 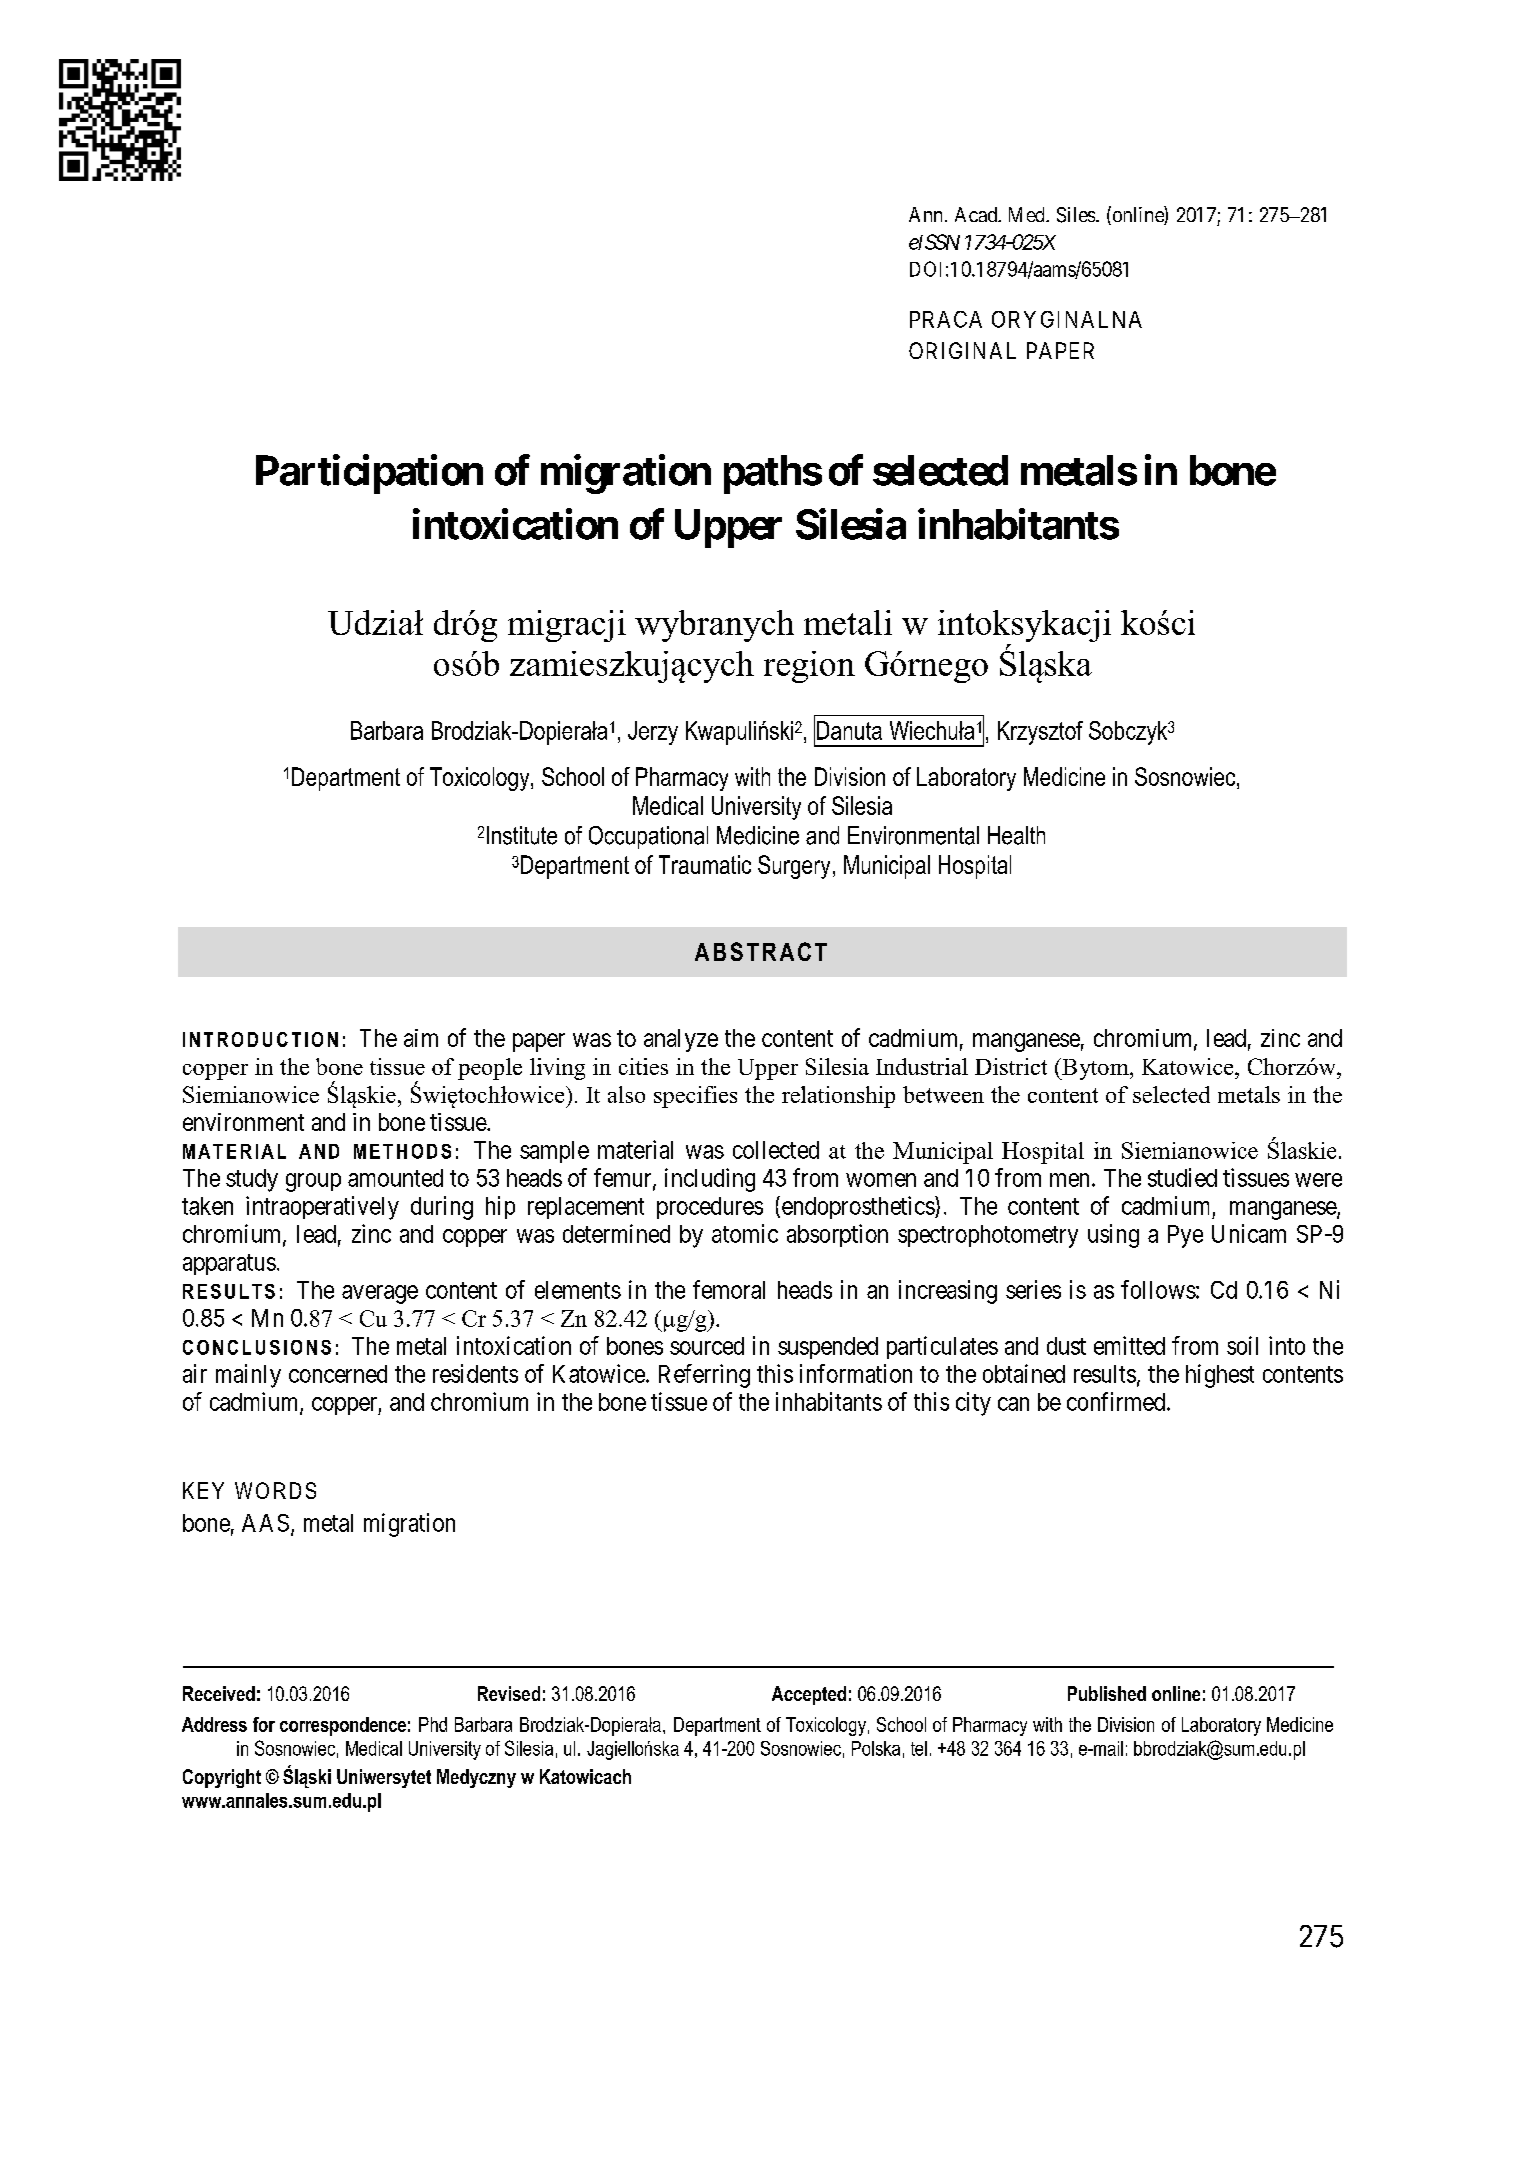 I want to click on highest, so click(x=1220, y=1376).
